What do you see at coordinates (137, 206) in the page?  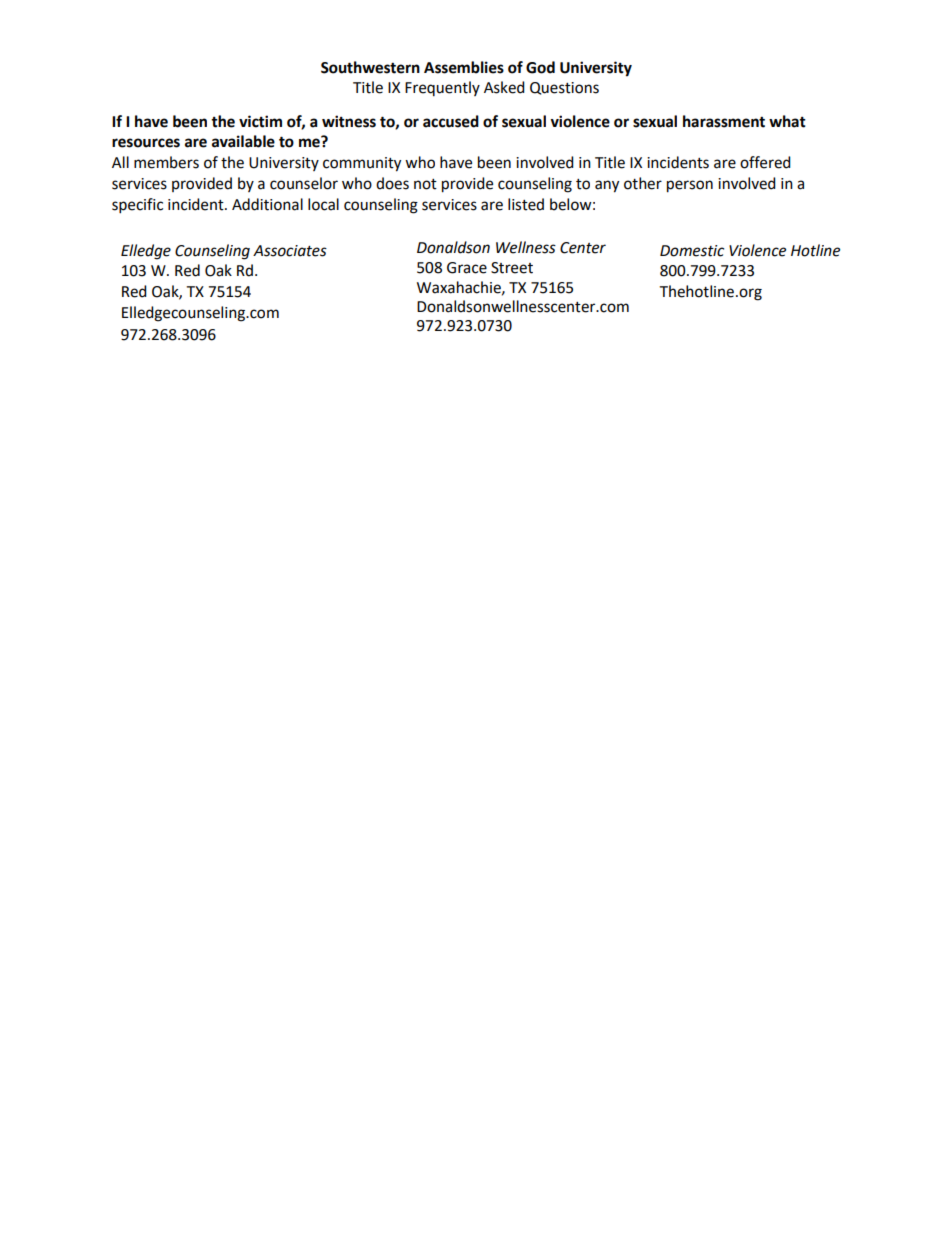 I see `specific` at bounding box center [137, 206].
